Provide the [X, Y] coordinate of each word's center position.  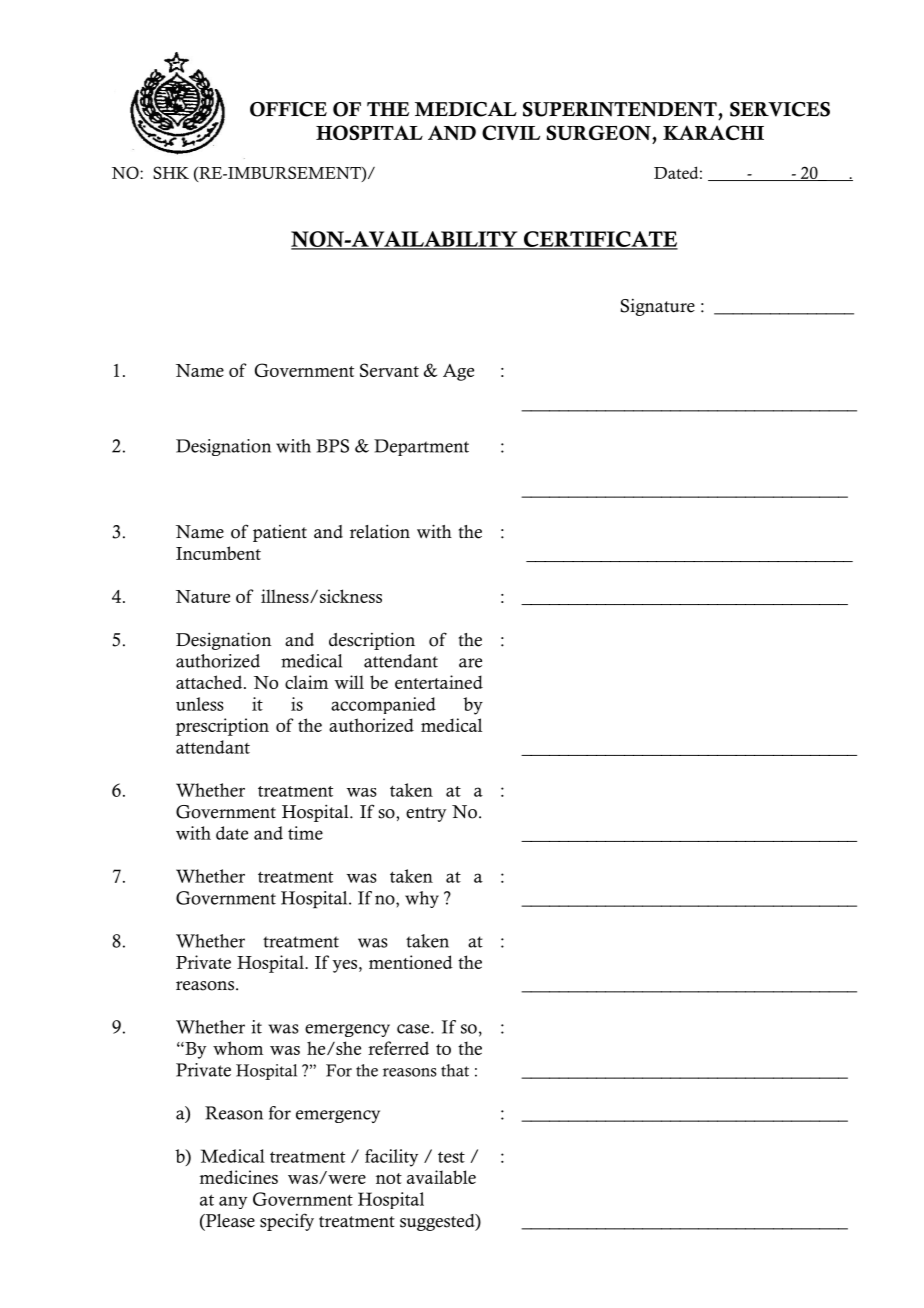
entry [426, 814]
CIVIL [511, 132]
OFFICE [288, 109]
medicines [238, 1177]
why [422, 899]
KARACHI [713, 132]
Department [421, 447]
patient [280, 533]
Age [458, 372]
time [305, 833]
